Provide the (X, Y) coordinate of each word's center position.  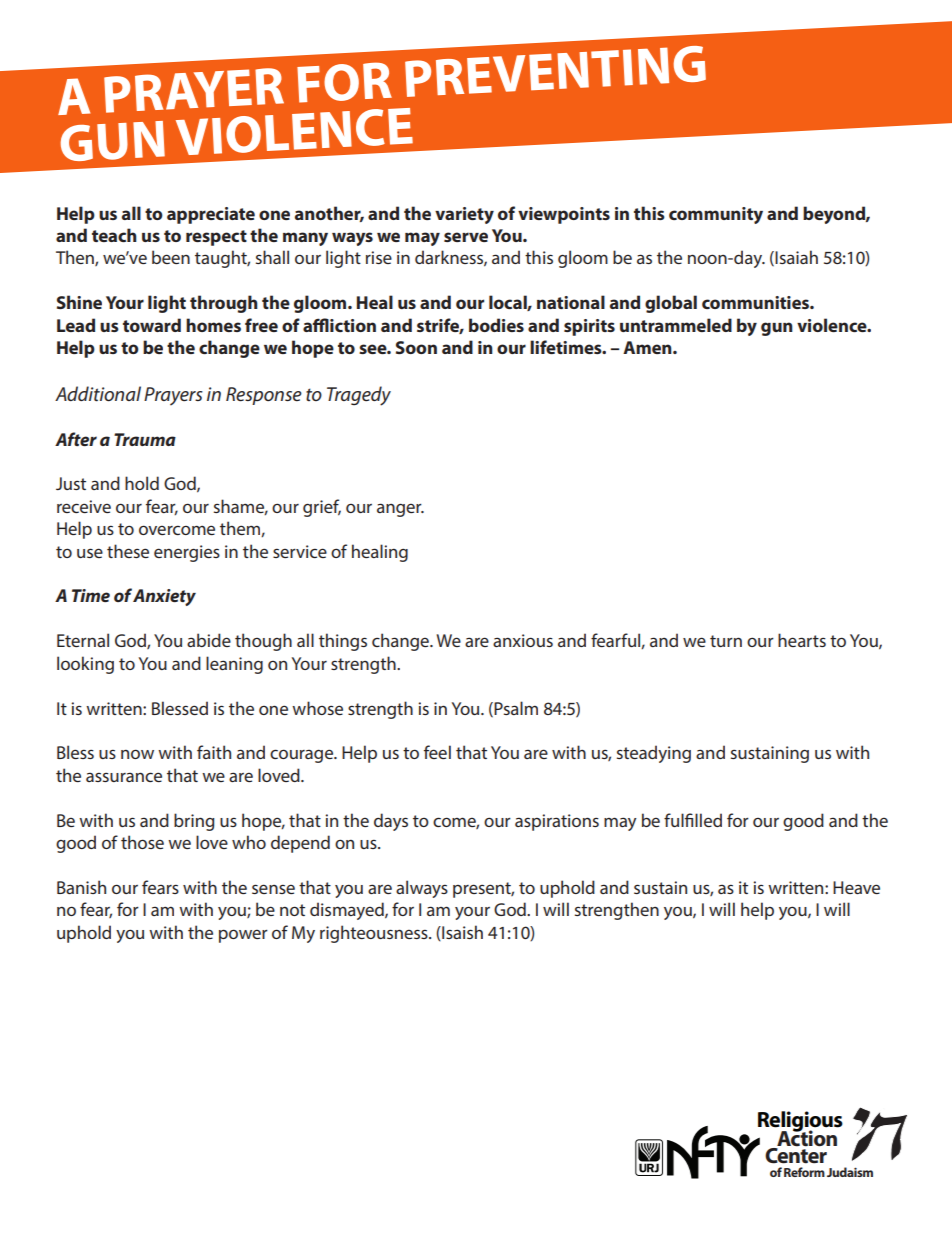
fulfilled (693, 820)
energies (187, 553)
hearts (802, 640)
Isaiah (796, 257)
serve (466, 237)
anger (400, 510)
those (142, 842)
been (171, 257)
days (391, 822)
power (243, 936)
